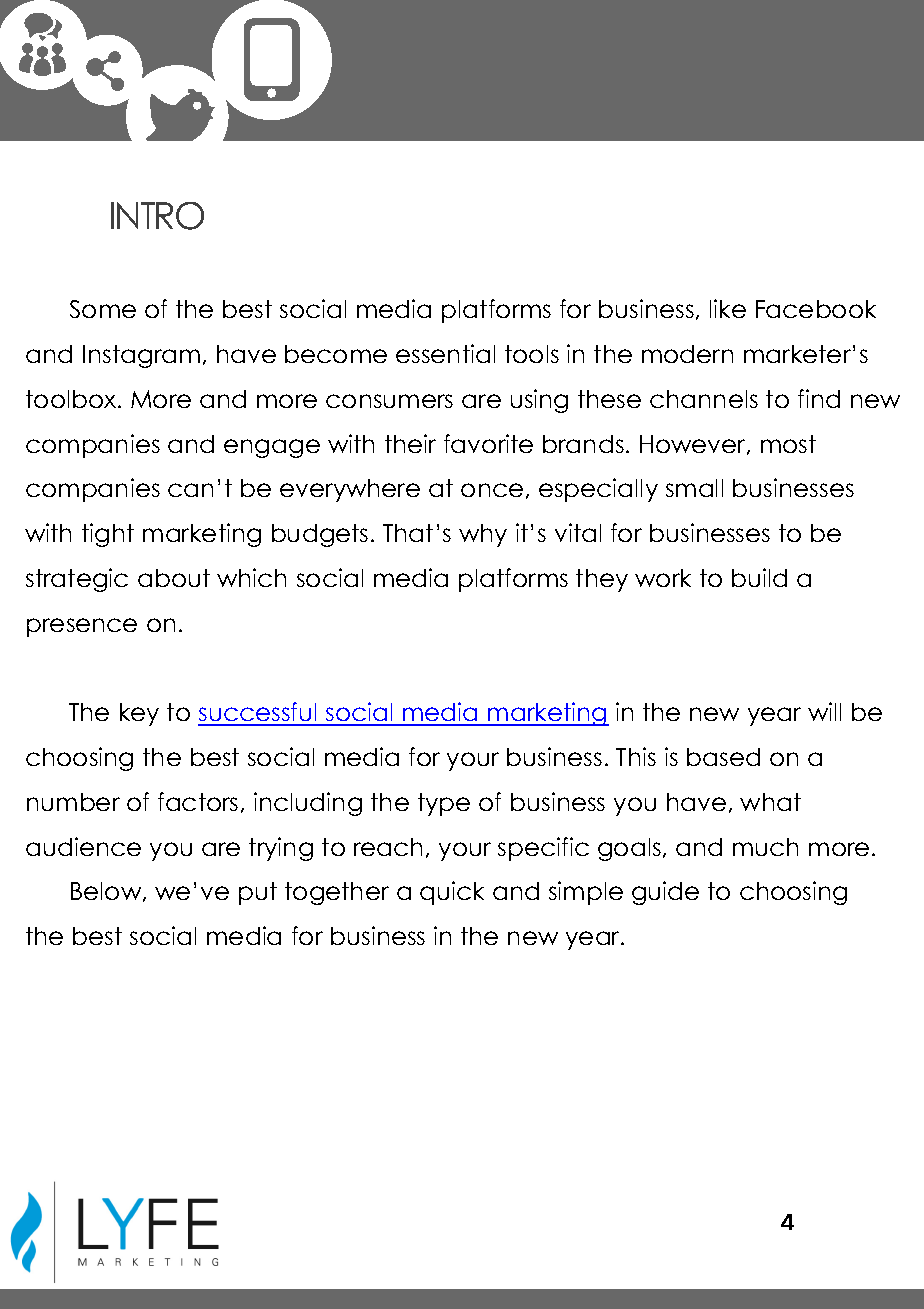  What do you see at coordinates (759, 577) in the image?
I see `build` at bounding box center [759, 577].
